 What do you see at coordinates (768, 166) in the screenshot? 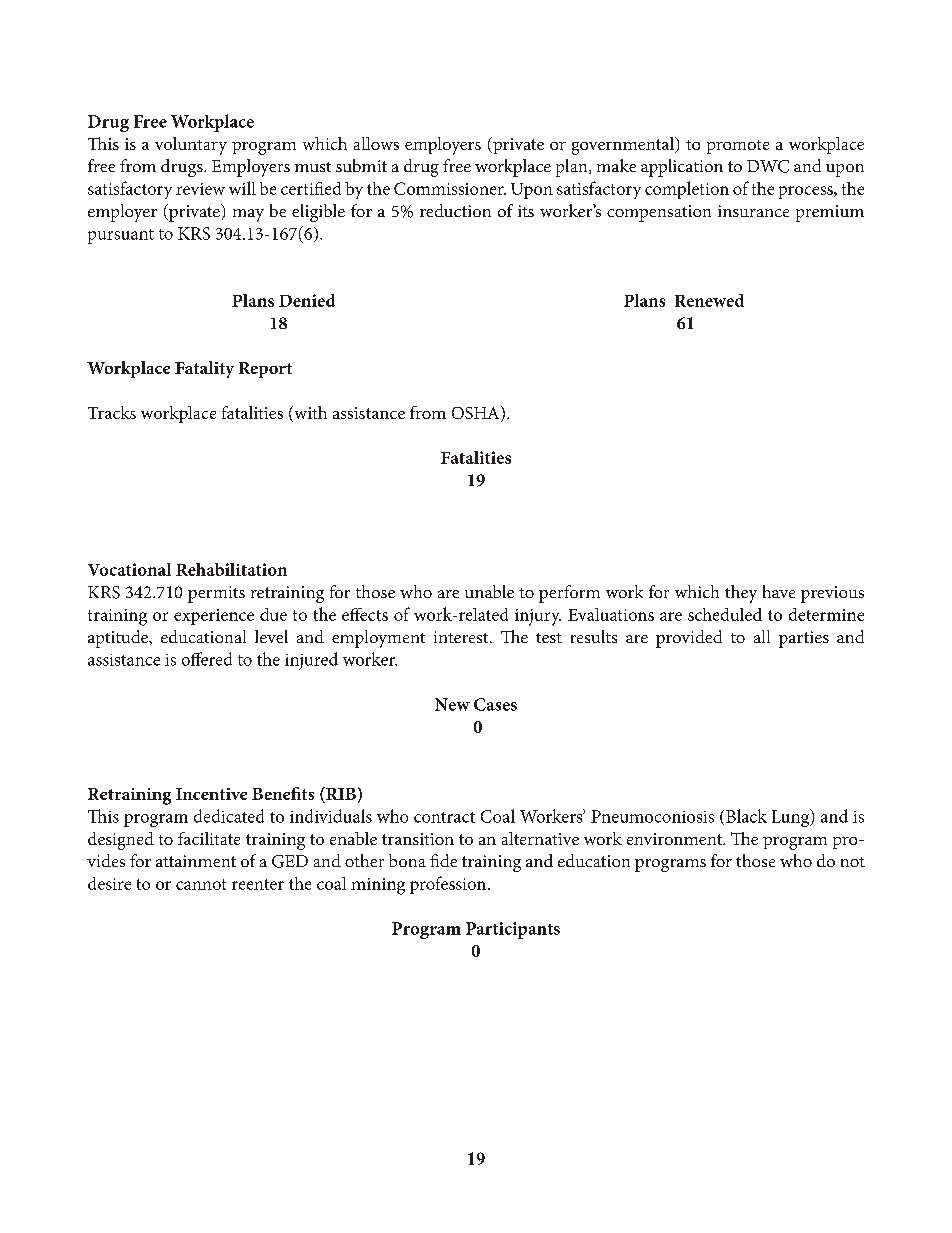
I see `DWC` at bounding box center [768, 166].
